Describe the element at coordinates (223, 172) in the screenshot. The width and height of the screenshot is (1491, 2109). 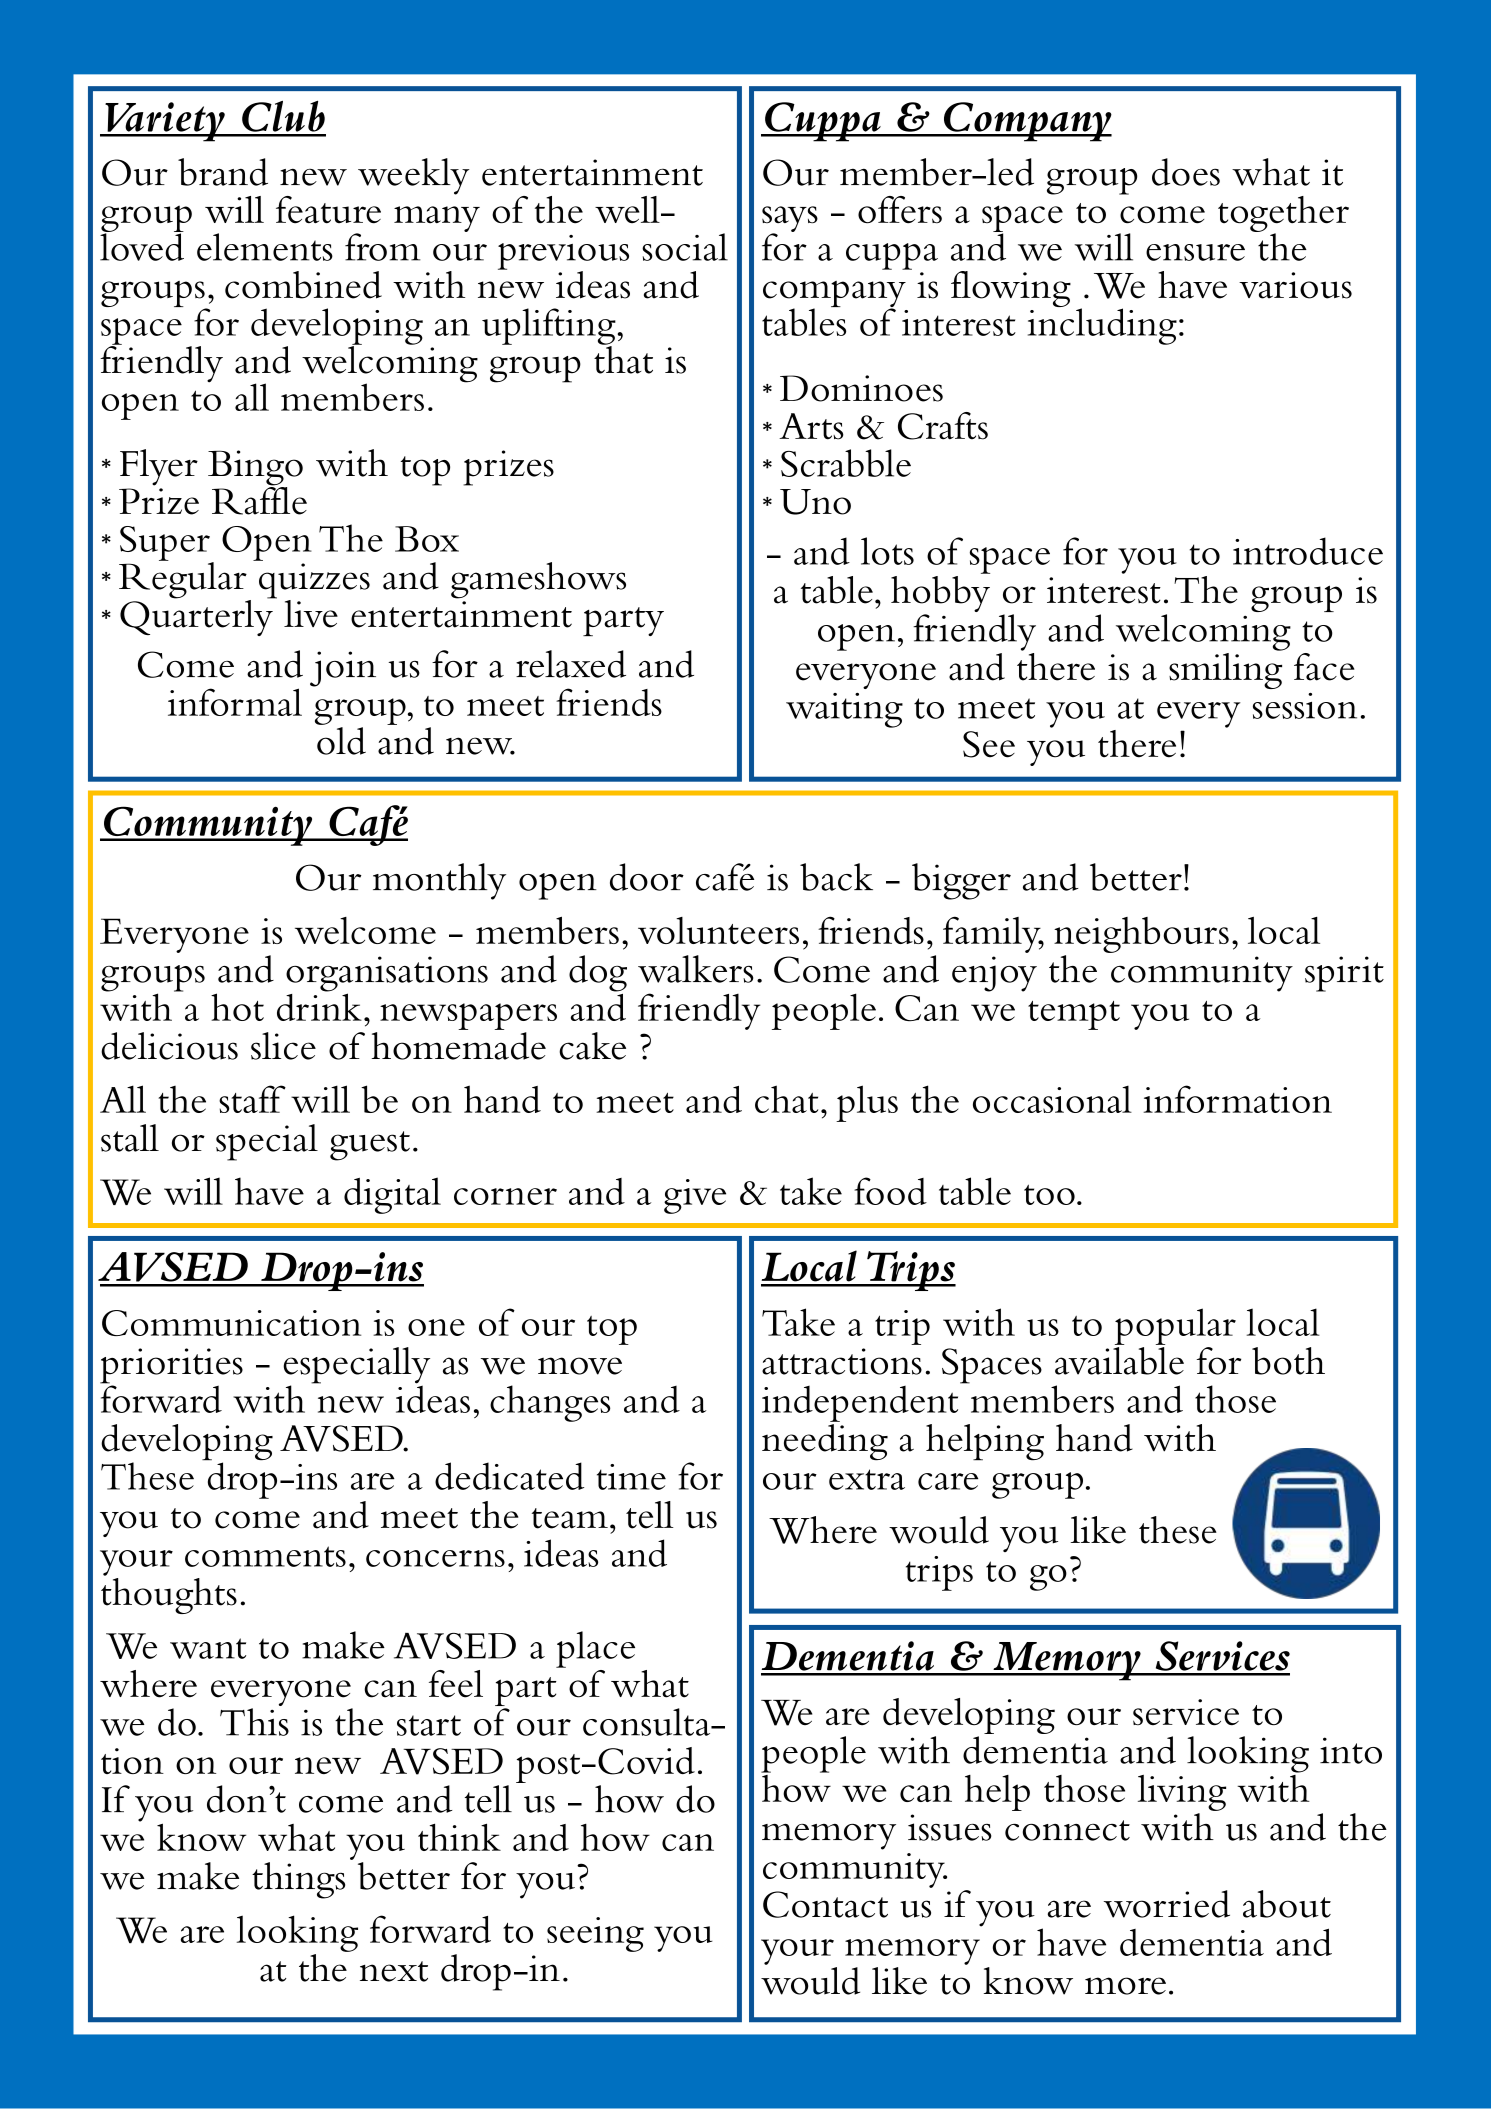
I see `brand` at that location.
